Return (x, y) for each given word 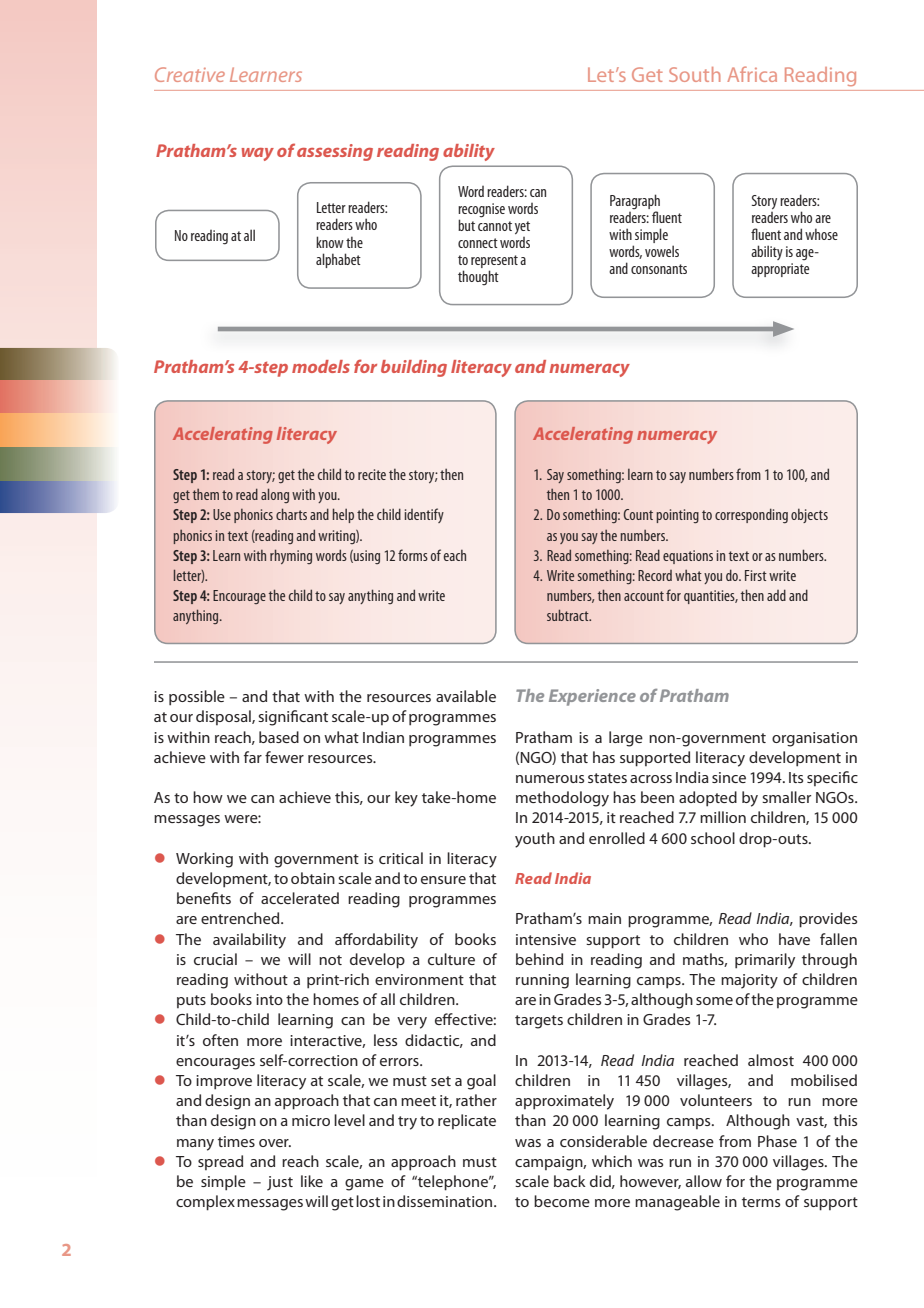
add (776, 595)
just (280, 1183)
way (258, 154)
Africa (752, 74)
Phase (777, 1141)
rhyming (291, 556)
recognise (481, 211)
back (570, 1181)
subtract (569, 615)
